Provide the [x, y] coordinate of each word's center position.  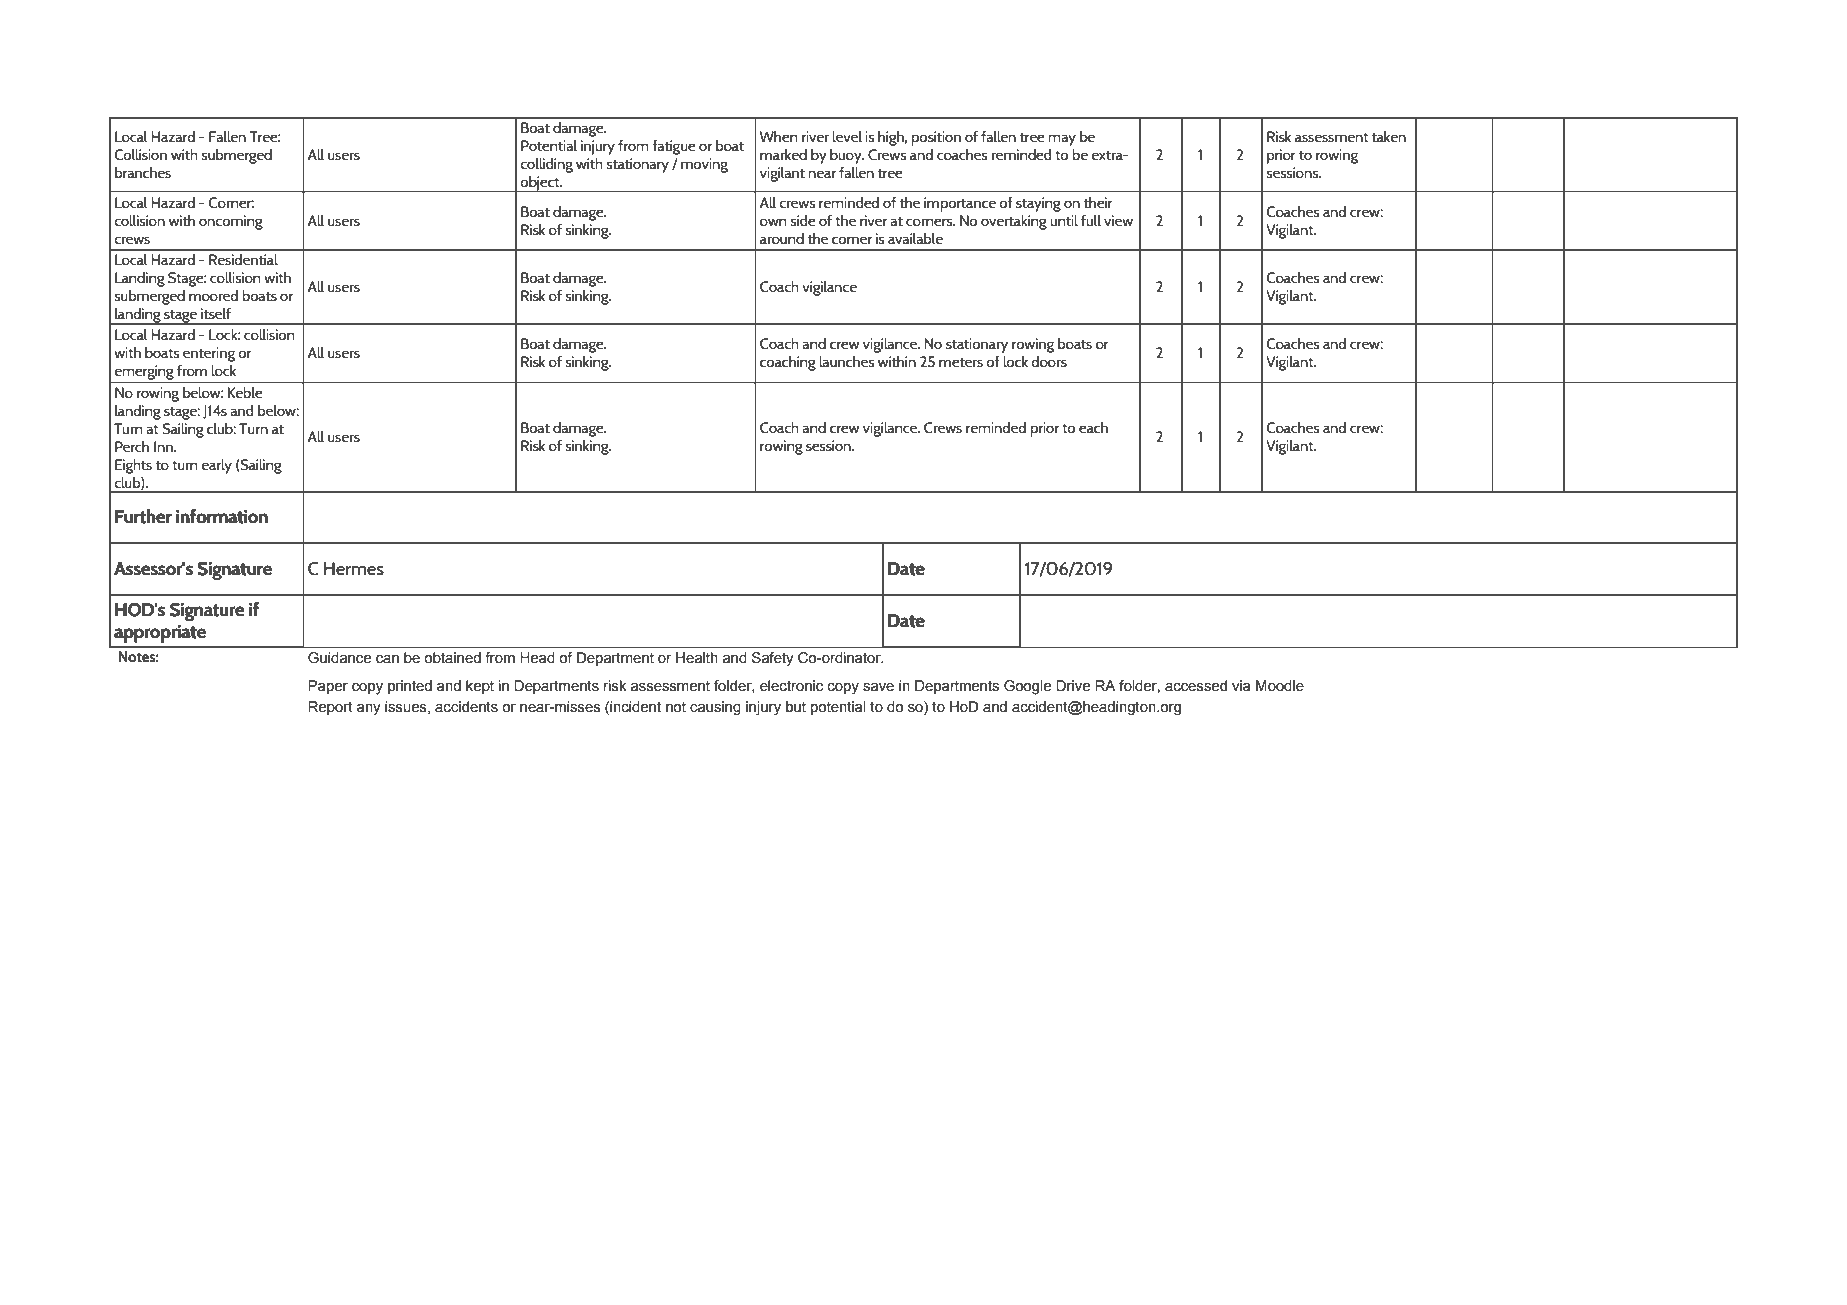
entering [209, 354]
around [782, 238]
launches [846, 361]
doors [1049, 361]
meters [961, 363]
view [1118, 220]
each [1093, 427]
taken [1389, 137]
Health [697, 658]
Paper [328, 687]
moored [213, 295]
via [1241, 686]
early [216, 466]
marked [783, 154]
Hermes [354, 568]
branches [143, 172]
